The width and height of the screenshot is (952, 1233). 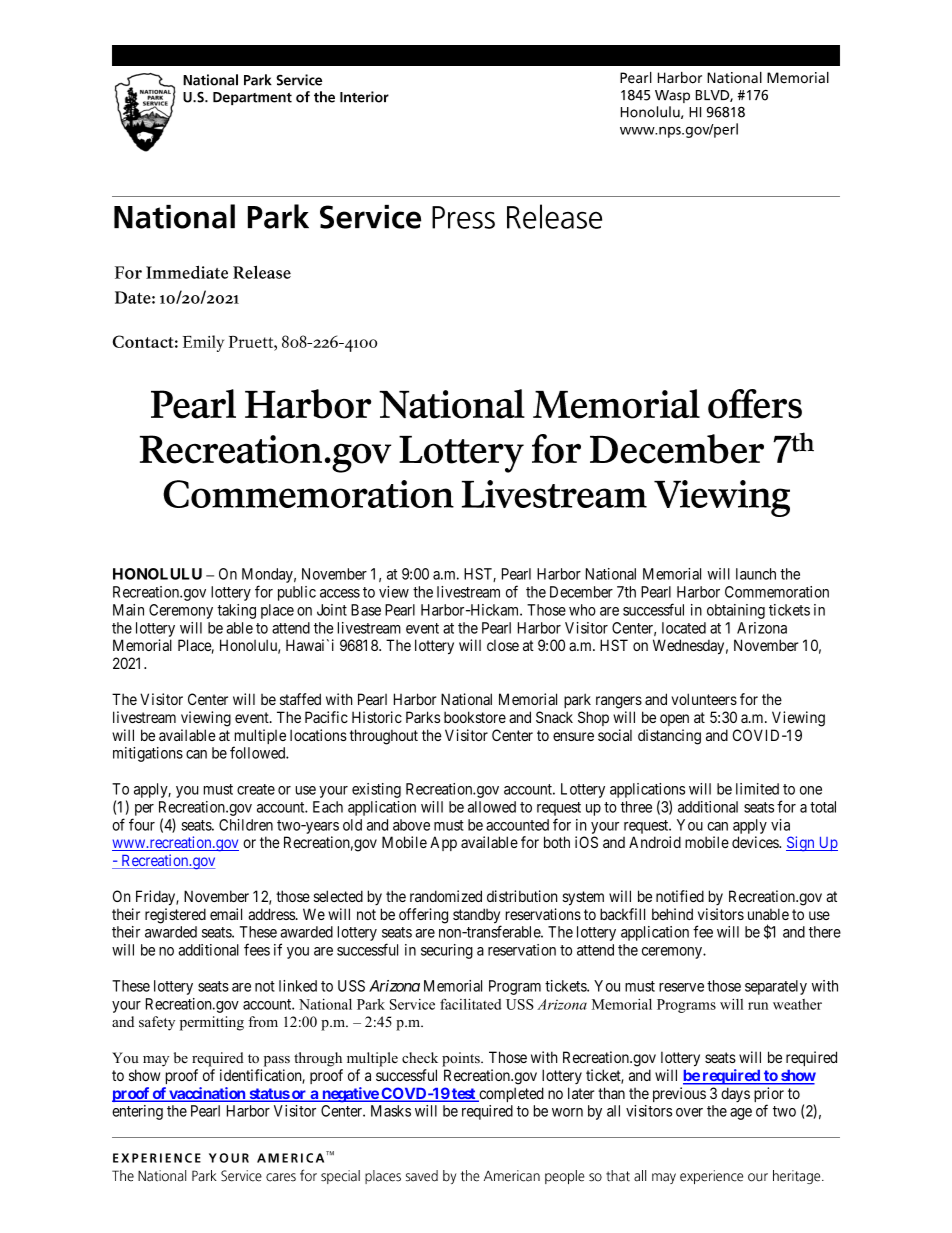 I want to click on limited, so click(x=757, y=789).
